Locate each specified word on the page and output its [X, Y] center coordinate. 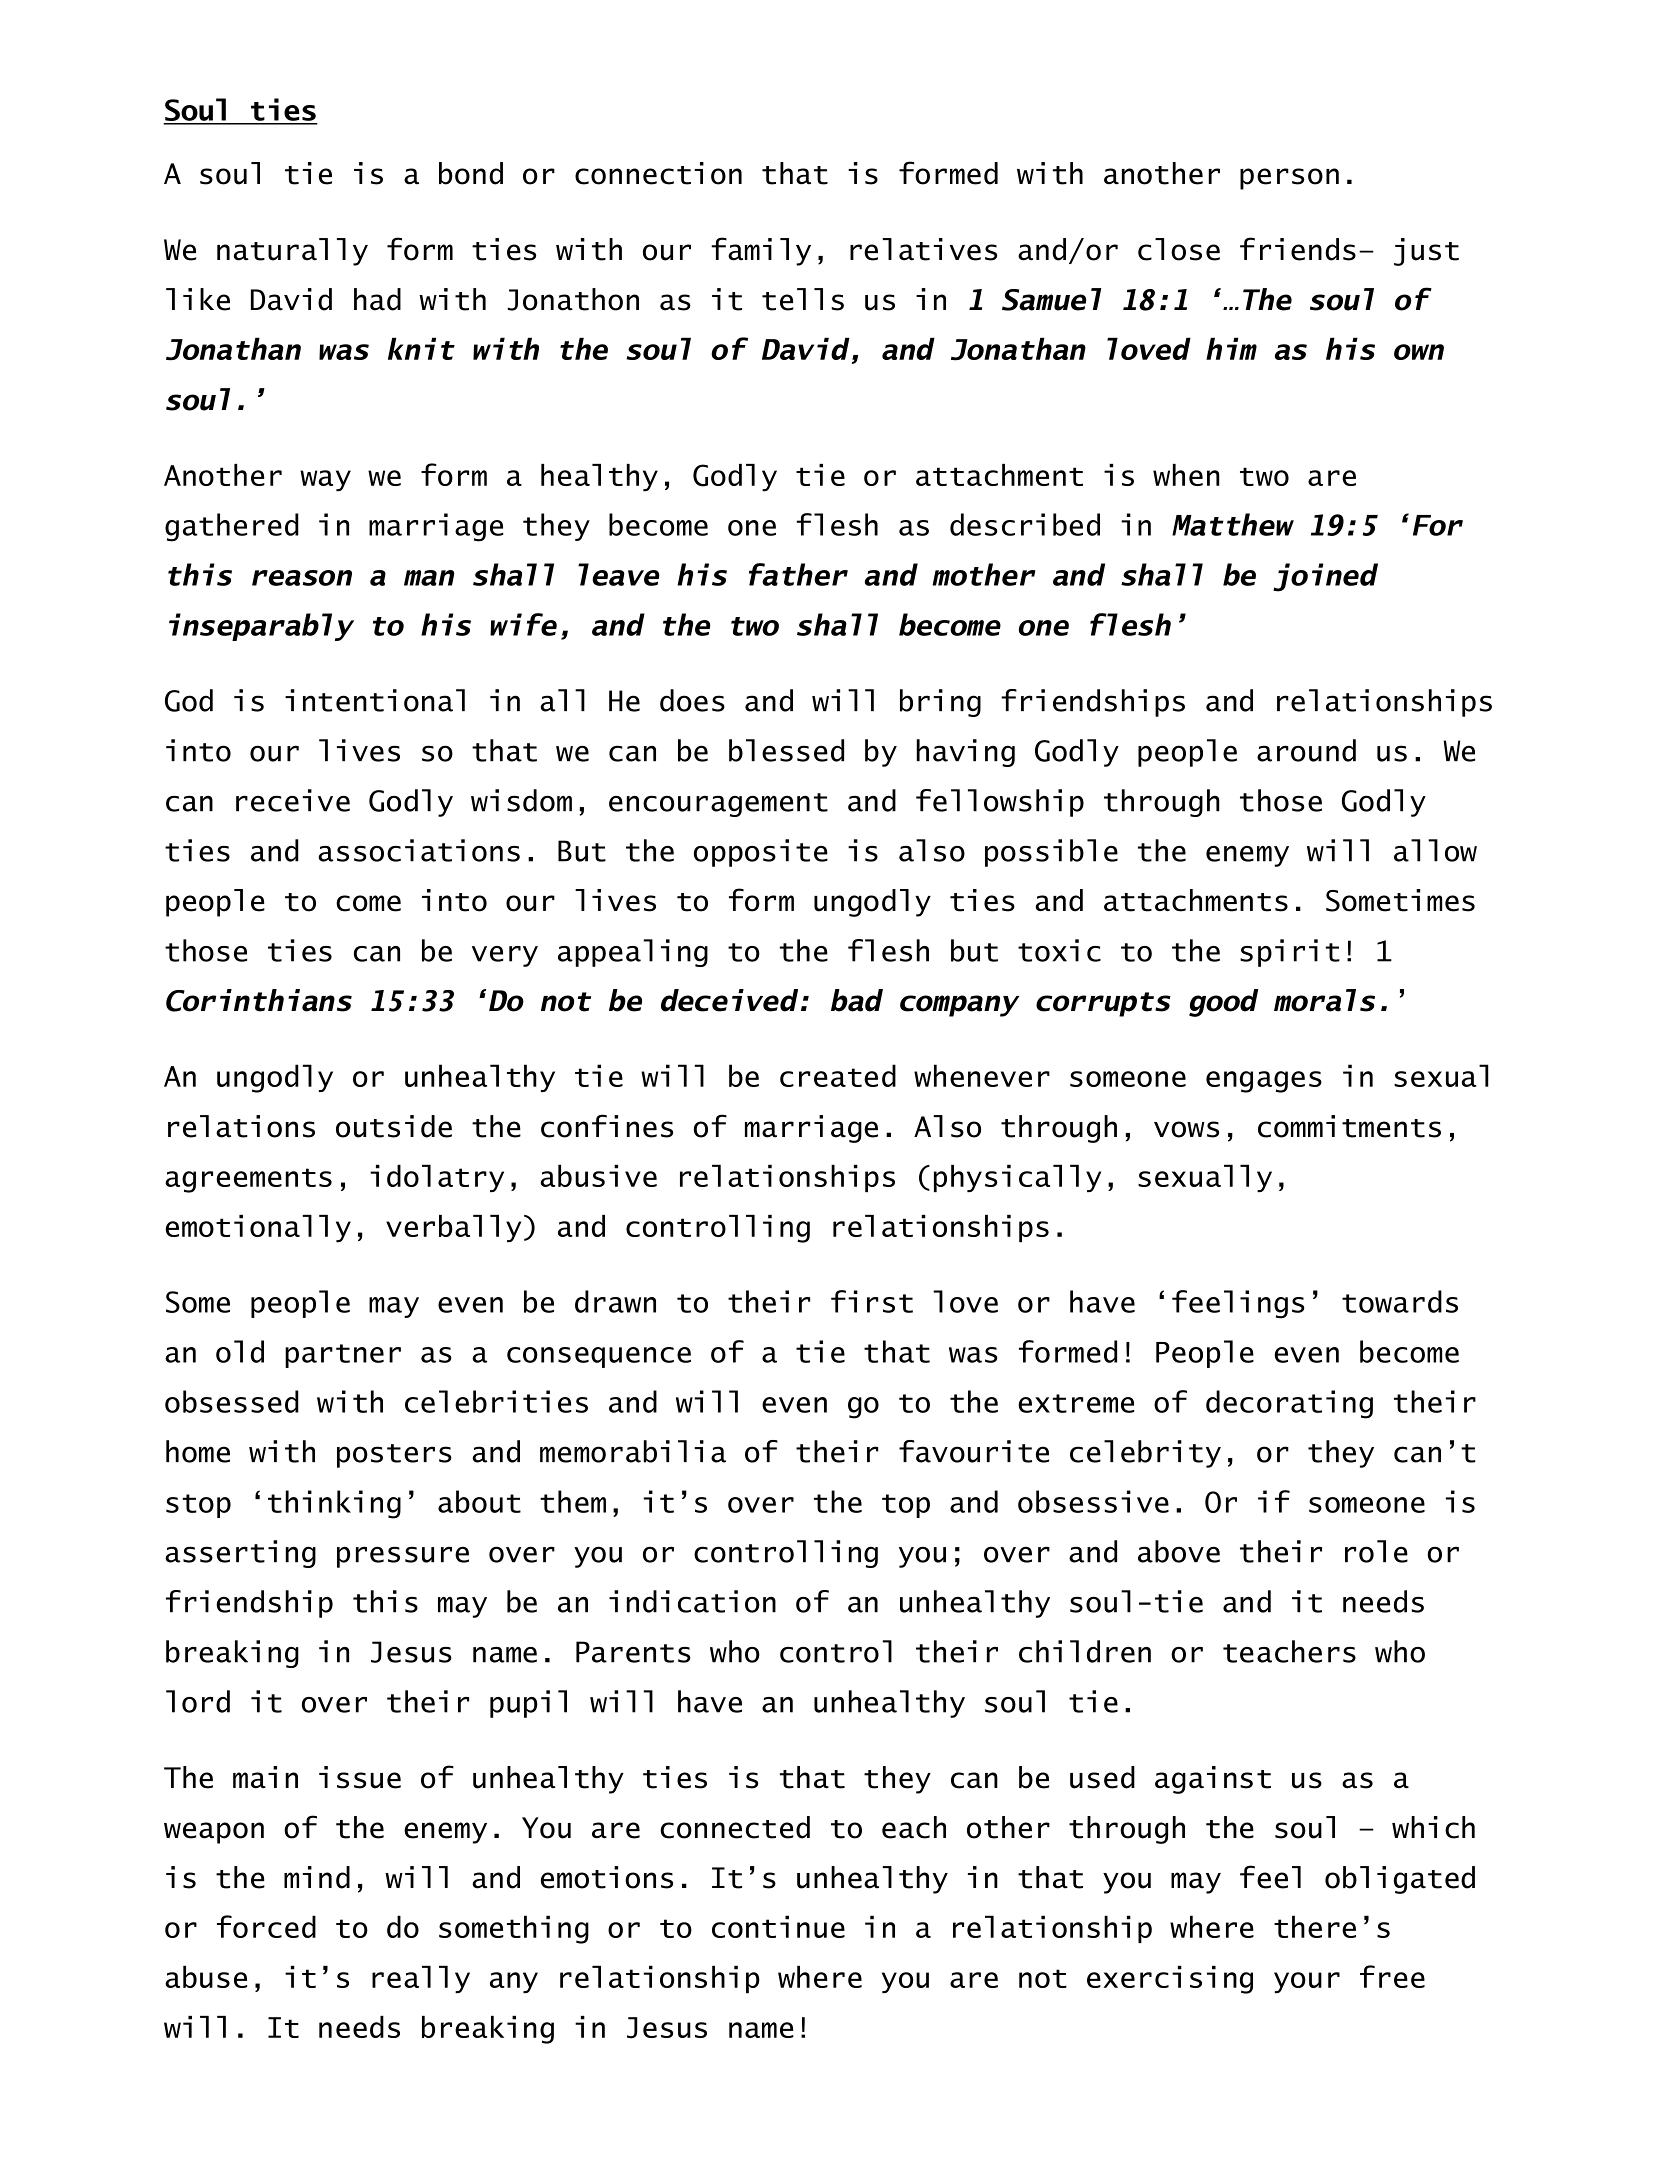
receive [293, 800]
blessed [786, 750]
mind [317, 1877]
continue [778, 1926]
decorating [1289, 1404]
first [872, 1301]
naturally [292, 252]
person [1289, 179]
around [1306, 750]
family [761, 251]
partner [343, 1356]
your [1307, 1982]
